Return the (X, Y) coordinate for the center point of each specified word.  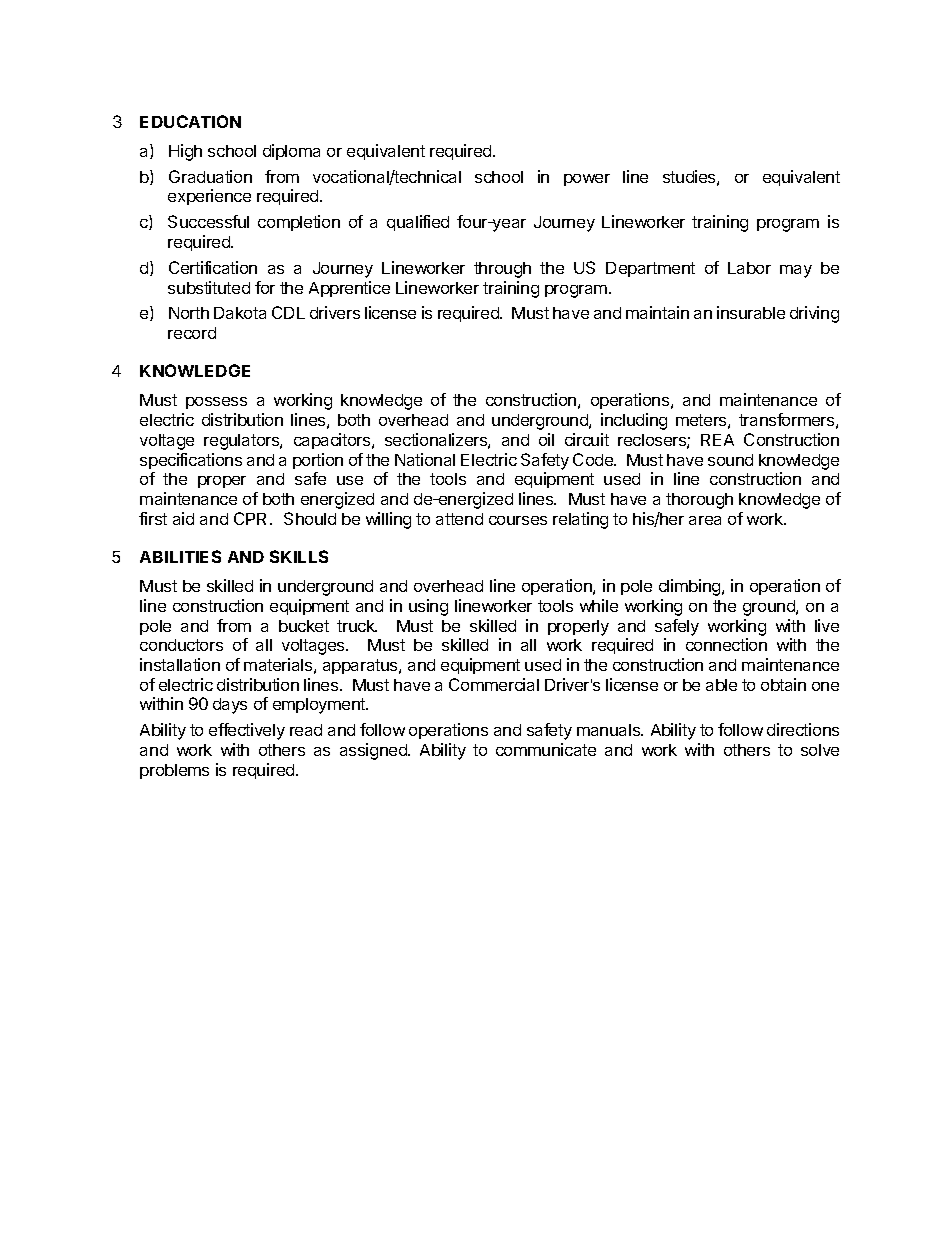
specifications (191, 461)
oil (546, 439)
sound (730, 460)
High (185, 152)
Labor (749, 268)
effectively (247, 731)
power (587, 180)
